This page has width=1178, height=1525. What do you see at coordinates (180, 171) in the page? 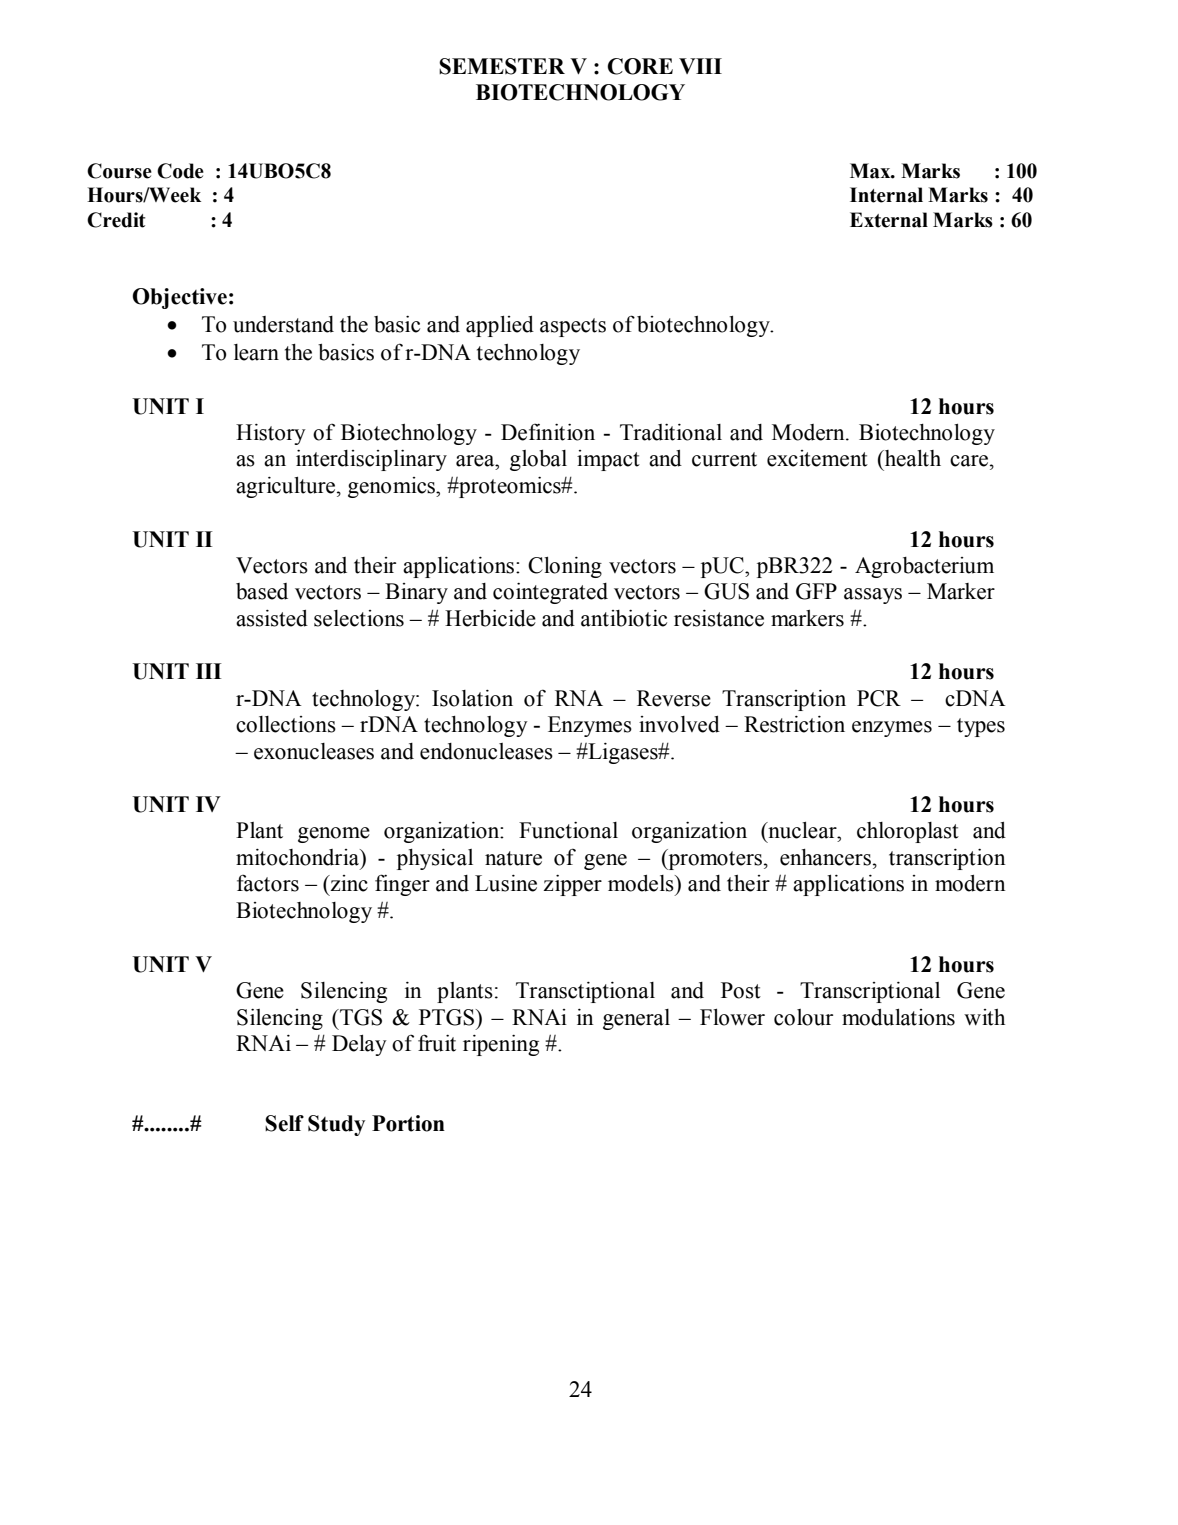
I see `Code` at bounding box center [180, 171].
